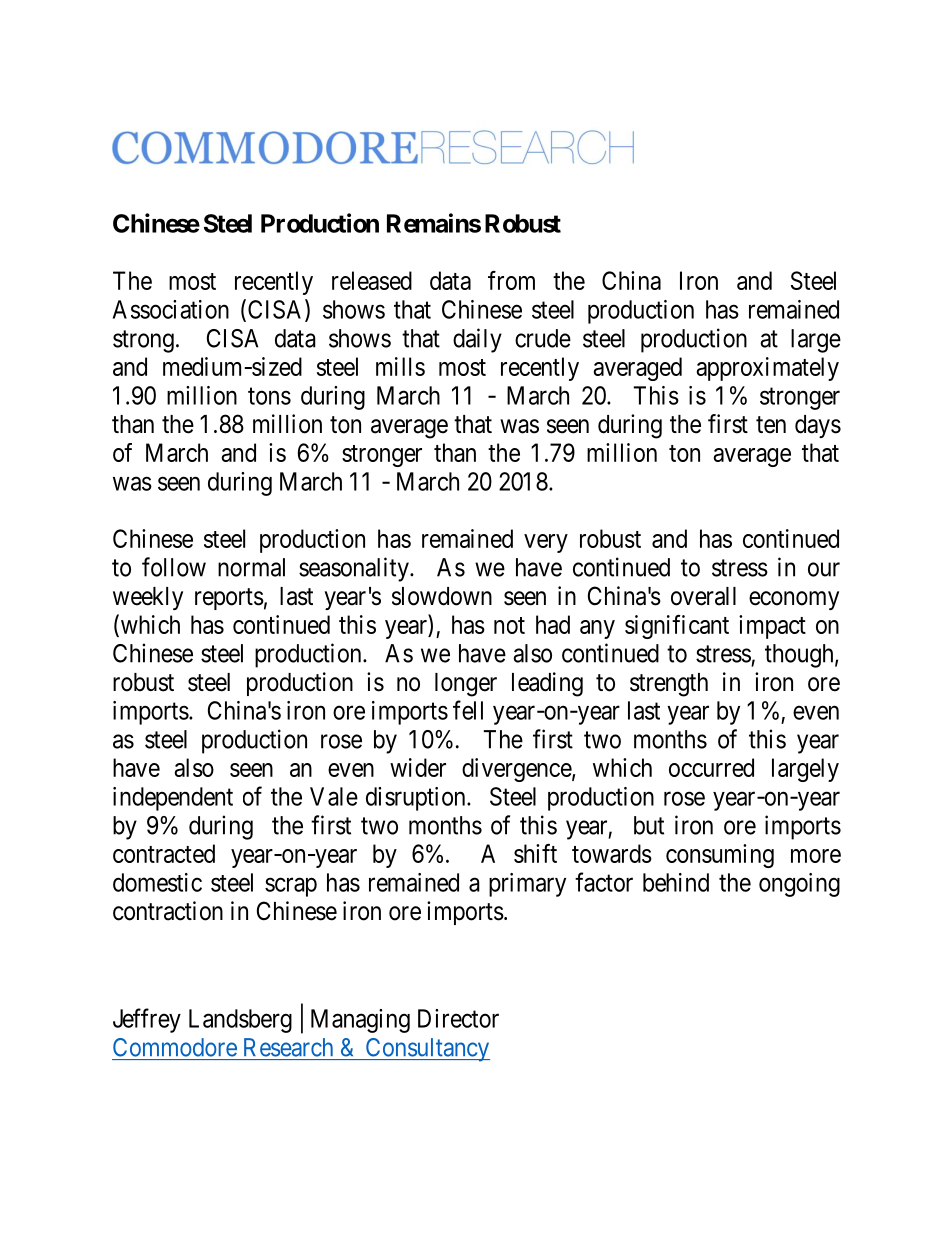 The width and height of the page is (952, 1233). Describe the element at coordinates (767, 369) in the page. I see `approximately` at that location.
